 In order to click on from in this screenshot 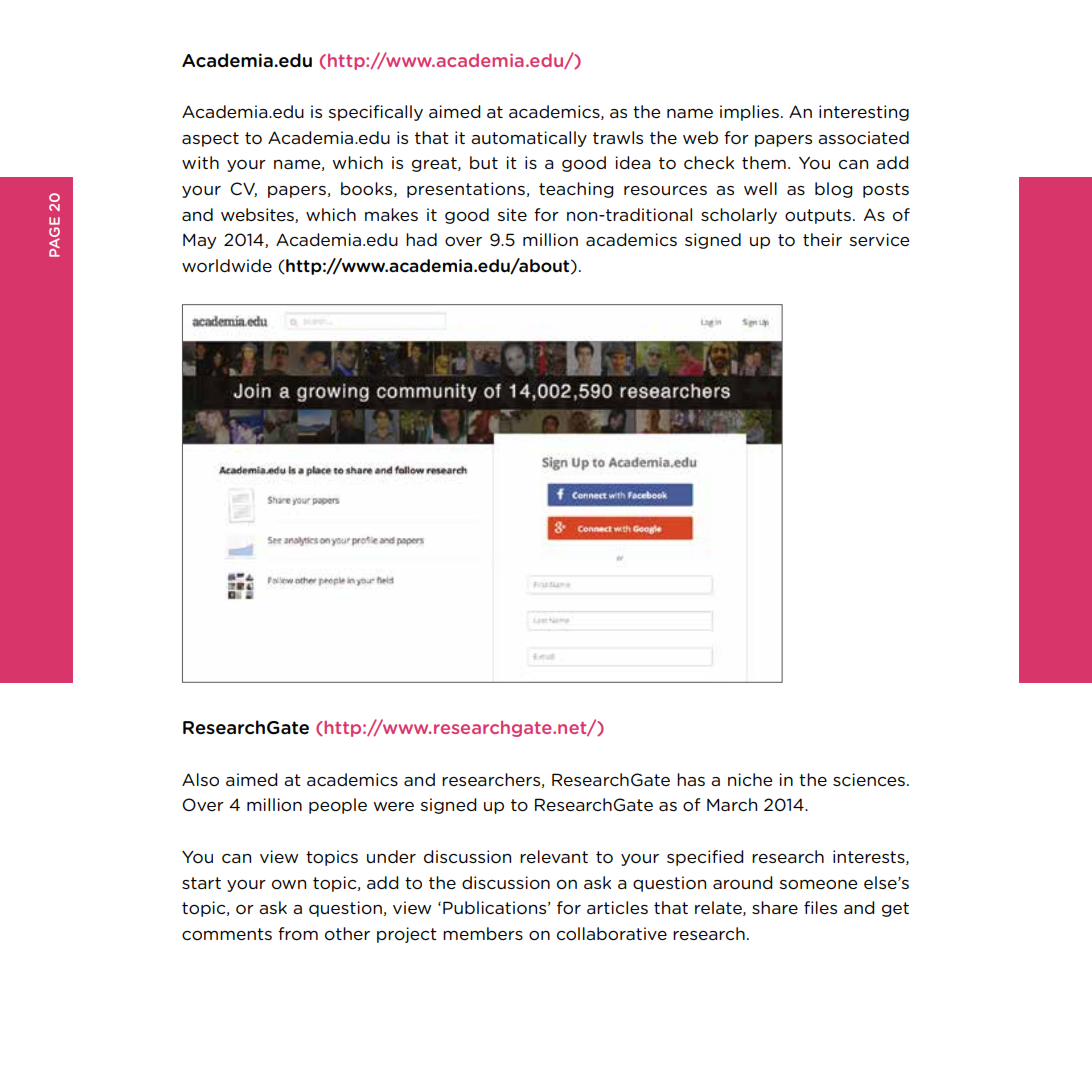, I will do `click(298, 934)`.
